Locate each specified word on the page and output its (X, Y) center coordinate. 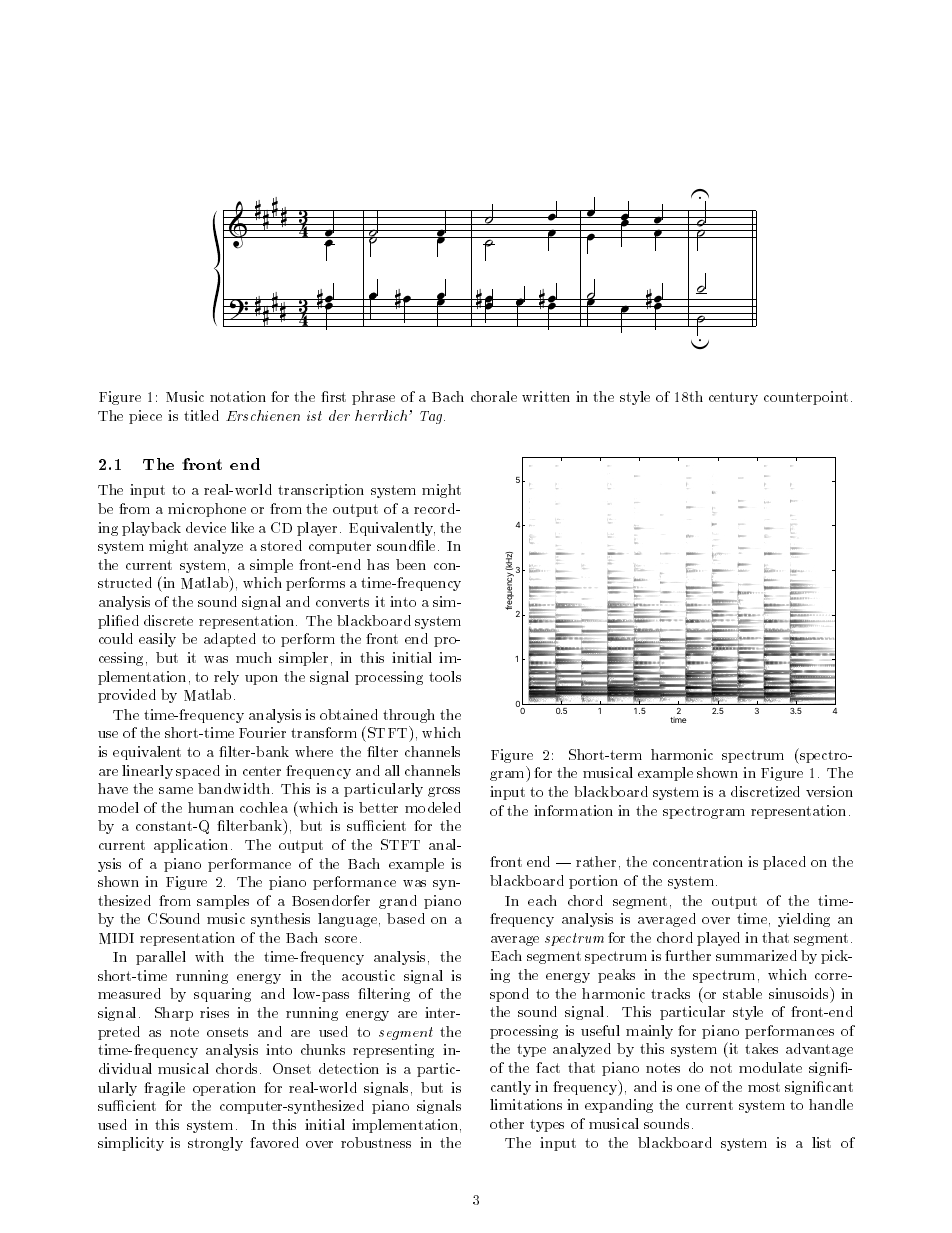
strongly (215, 1144)
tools (445, 676)
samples (223, 902)
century (733, 398)
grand (398, 902)
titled (201, 415)
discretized (765, 791)
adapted (230, 640)
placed (784, 863)
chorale (494, 396)
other (507, 1123)
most (764, 1087)
